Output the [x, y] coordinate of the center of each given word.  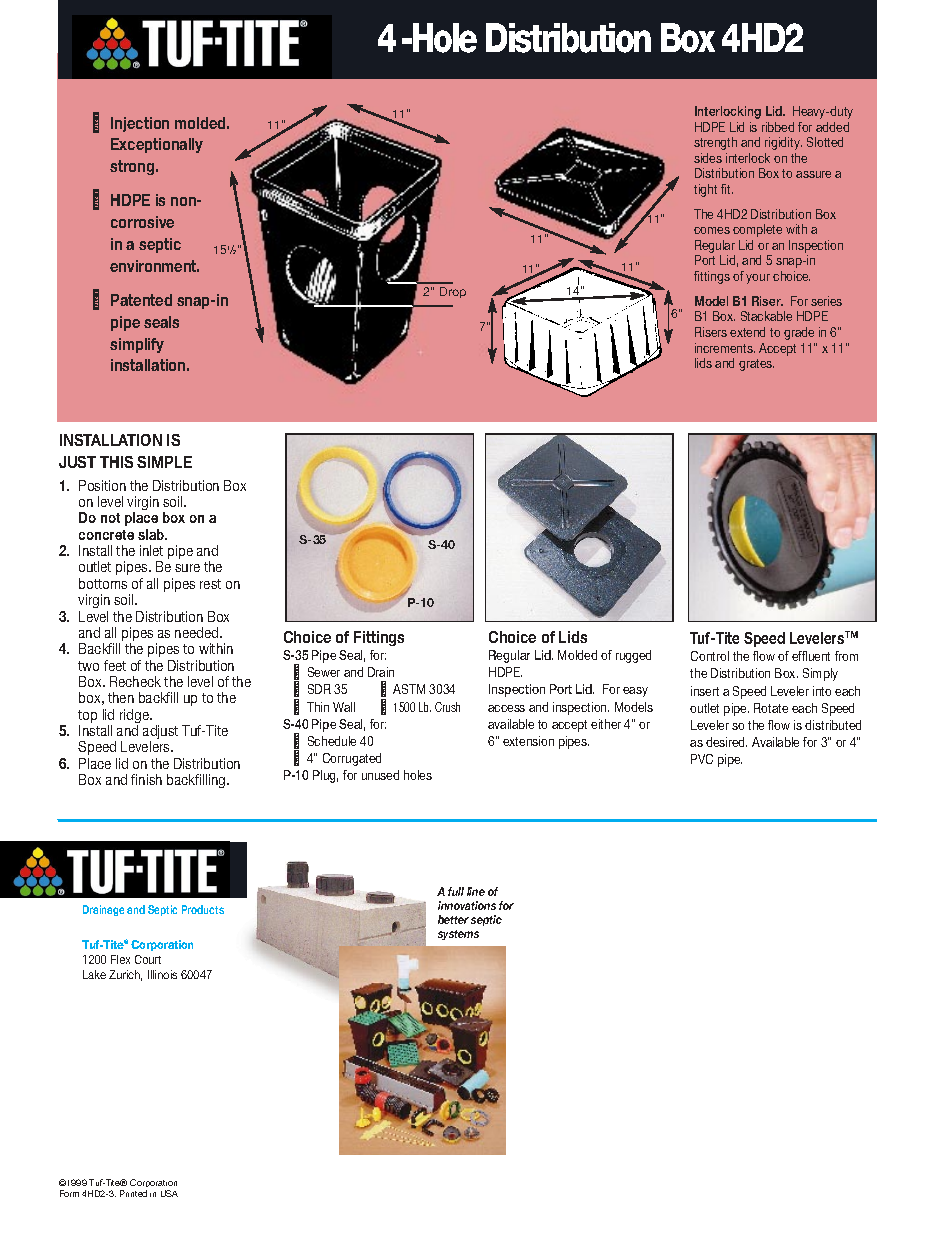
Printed [133, 1193]
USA [169, 1193]
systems [458, 935]
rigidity [783, 143]
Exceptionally [157, 145]
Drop [453, 292]
